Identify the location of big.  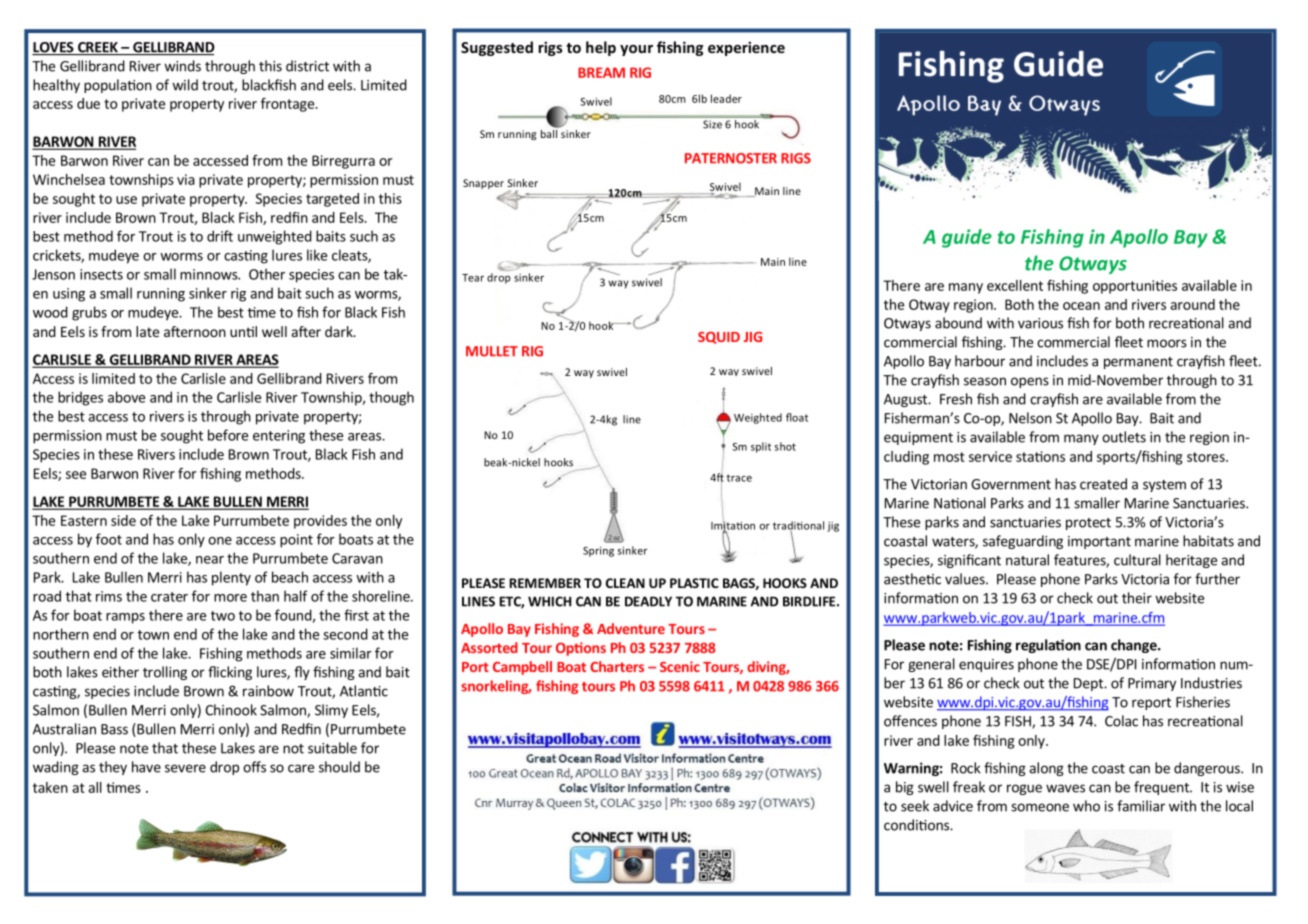
(905, 788).
